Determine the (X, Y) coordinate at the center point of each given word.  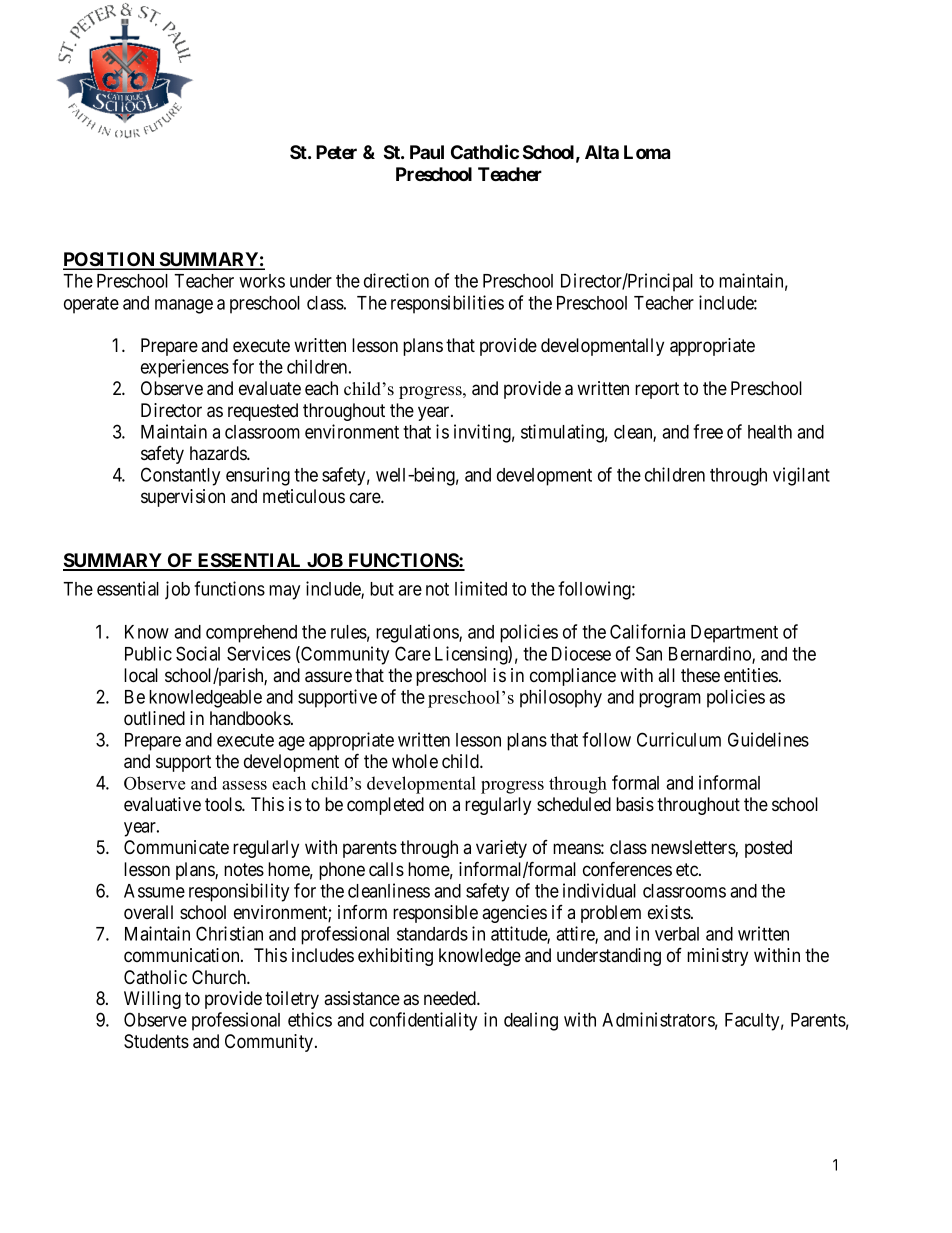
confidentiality (423, 1021)
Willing (152, 1000)
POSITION (110, 260)
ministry (717, 957)
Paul (427, 152)
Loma (647, 152)
